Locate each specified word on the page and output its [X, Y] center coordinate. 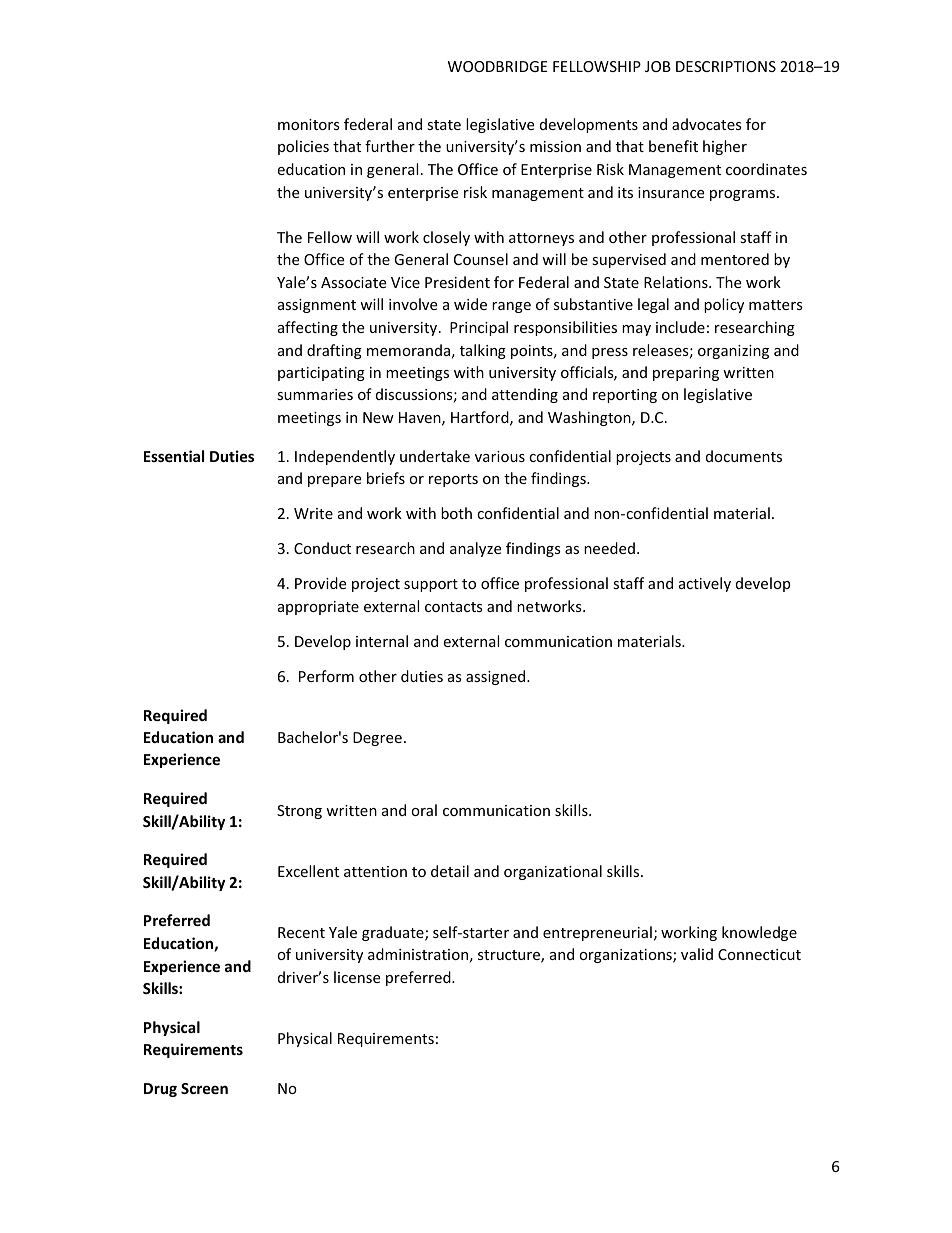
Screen [204, 1088]
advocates [707, 124]
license [357, 977]
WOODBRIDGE [498, 66]
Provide [320, 583]
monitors [309, 124]
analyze [475, 549]
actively [705, 584]
